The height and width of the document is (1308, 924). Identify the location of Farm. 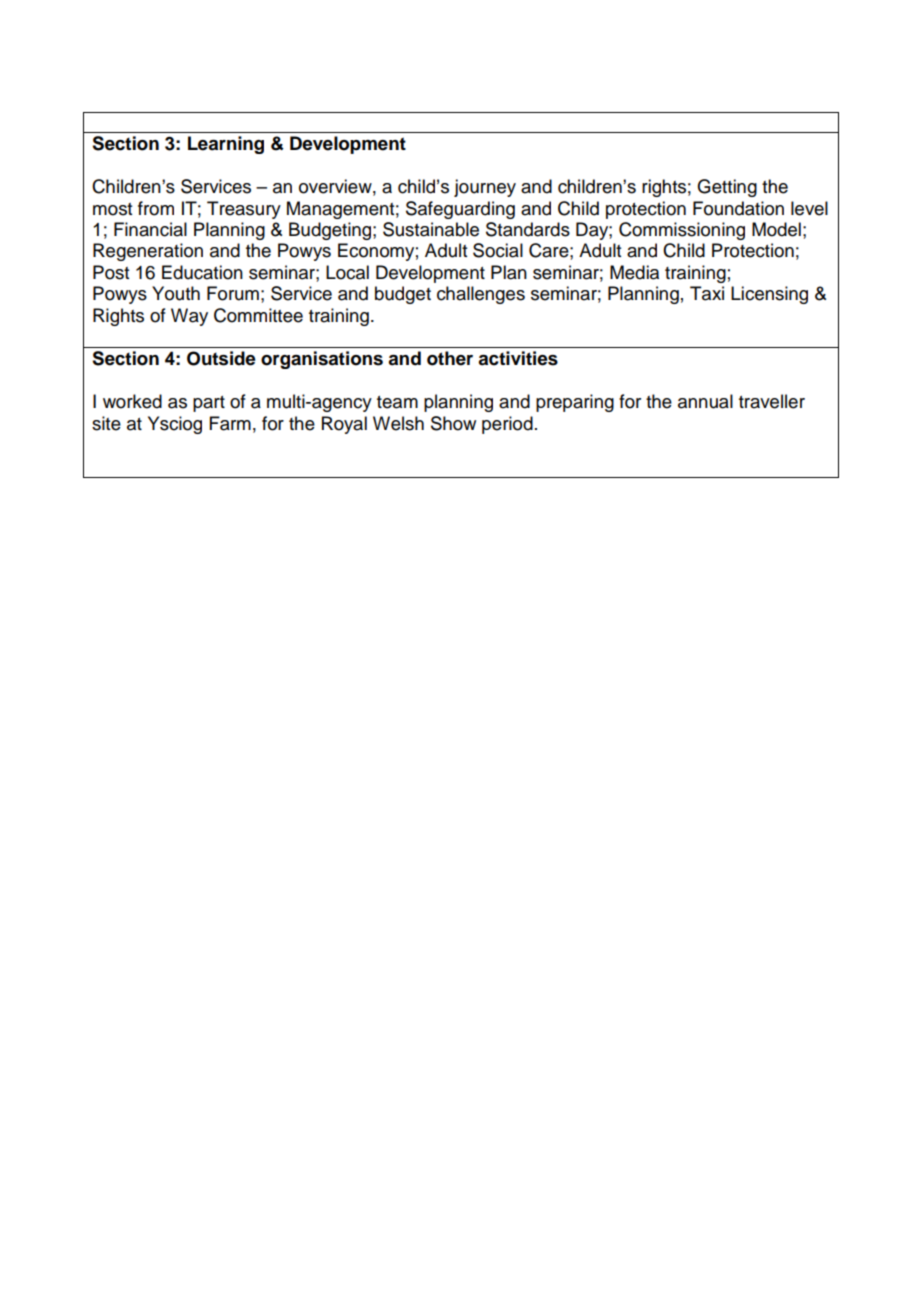
(230, 423).
